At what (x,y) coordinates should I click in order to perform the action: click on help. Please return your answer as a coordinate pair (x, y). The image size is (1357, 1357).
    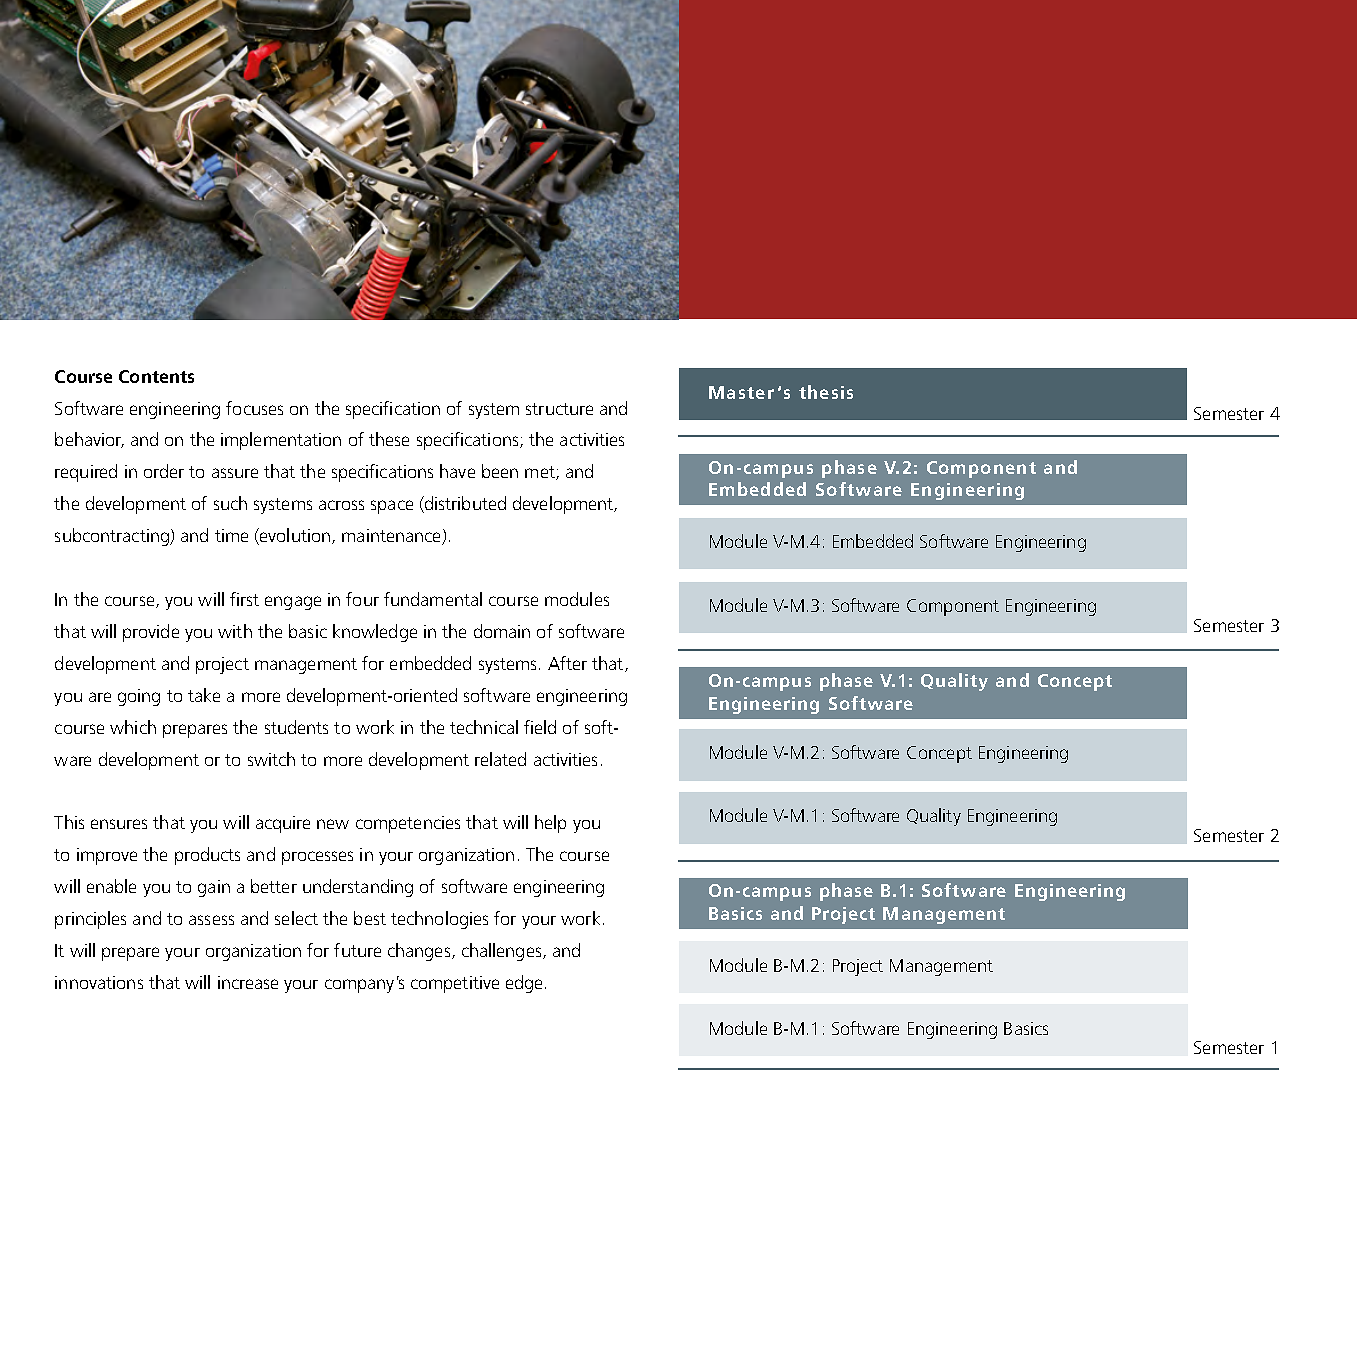
    Looking at the image, I should click on (550, 824).
